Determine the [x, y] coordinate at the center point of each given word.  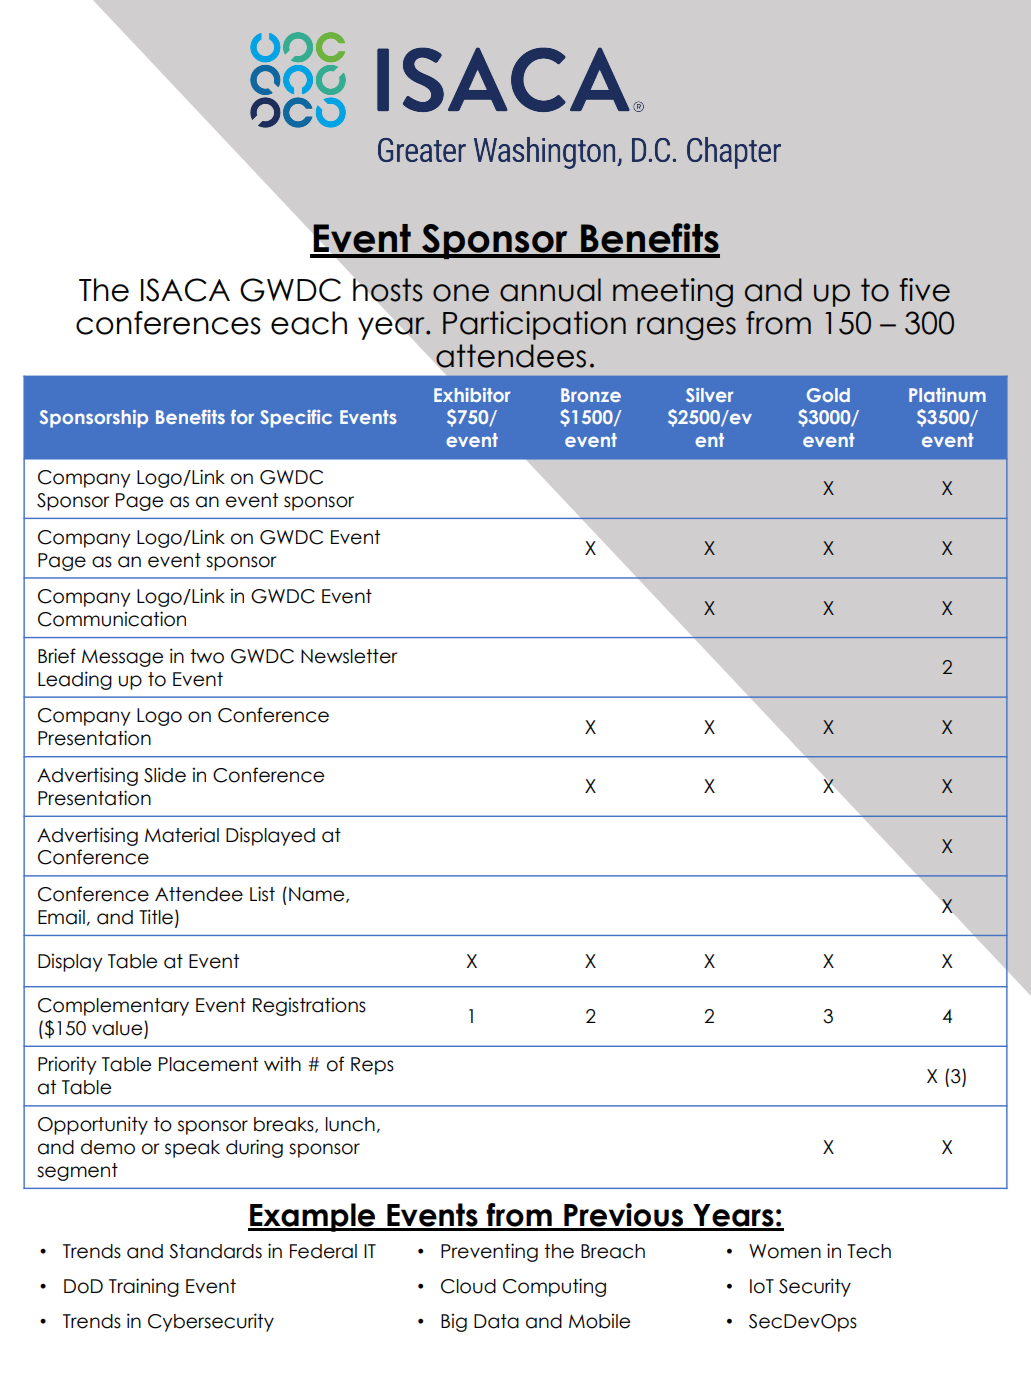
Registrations [309, 1006]
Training [144, 1287]
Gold [828, 395]
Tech [869, 1251]
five [924, 290]
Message [122, 658]
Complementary [113, 1007]
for [242, 417]
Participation [534, 325]
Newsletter [349, 656]
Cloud [468, 1286]
